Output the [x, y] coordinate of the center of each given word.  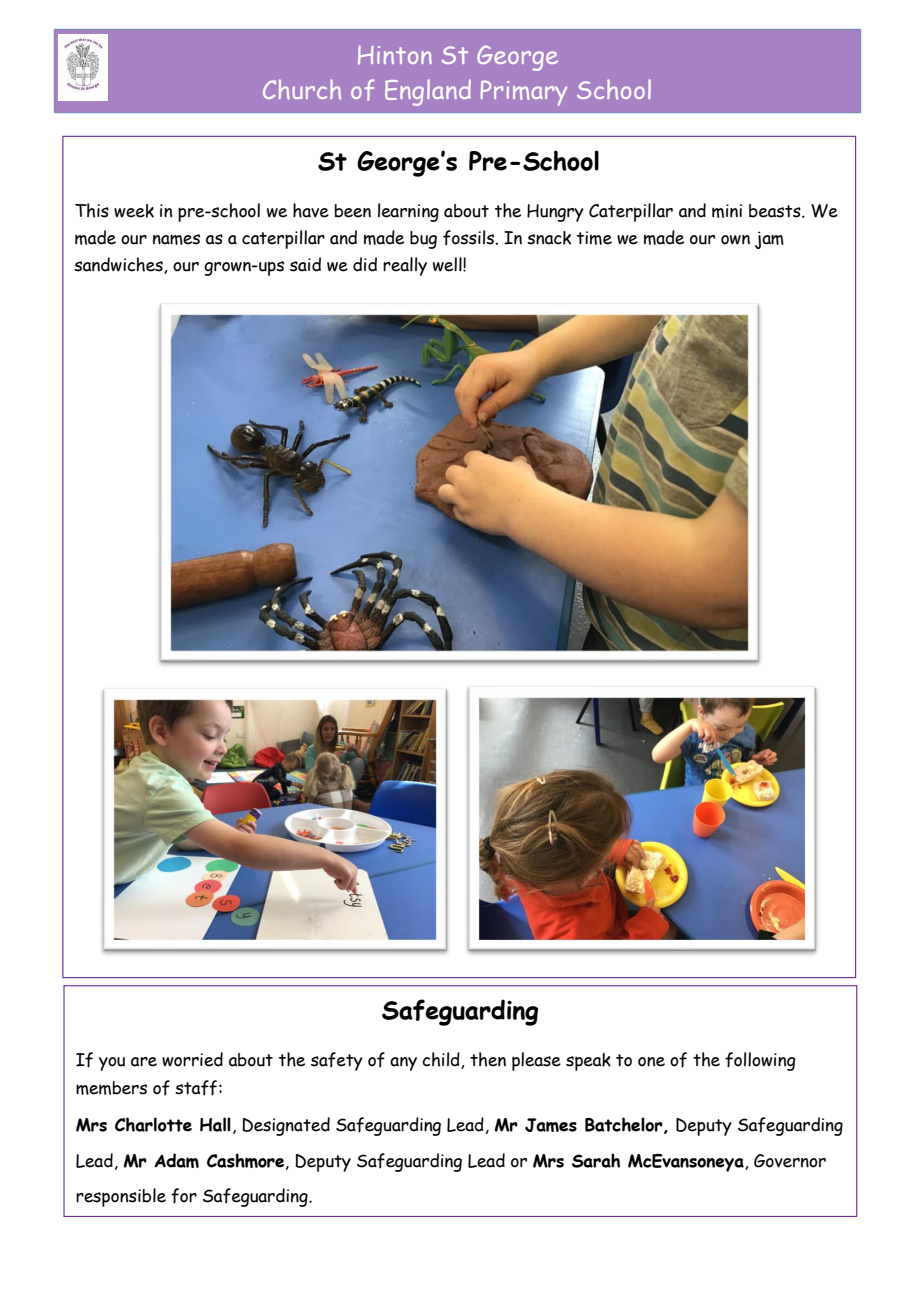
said [305, 264]
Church [302, 89]
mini [727, 211]
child [442, 1060]
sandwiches [119, 265]
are [144, 1062]
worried [192, 1059]
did [365, 264]
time [594, 238]
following [760, 1061]
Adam [176, 1160]
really [405, 266]
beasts [776, 211]
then [488, 1059]
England [428, 92]
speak [588, 1062]
